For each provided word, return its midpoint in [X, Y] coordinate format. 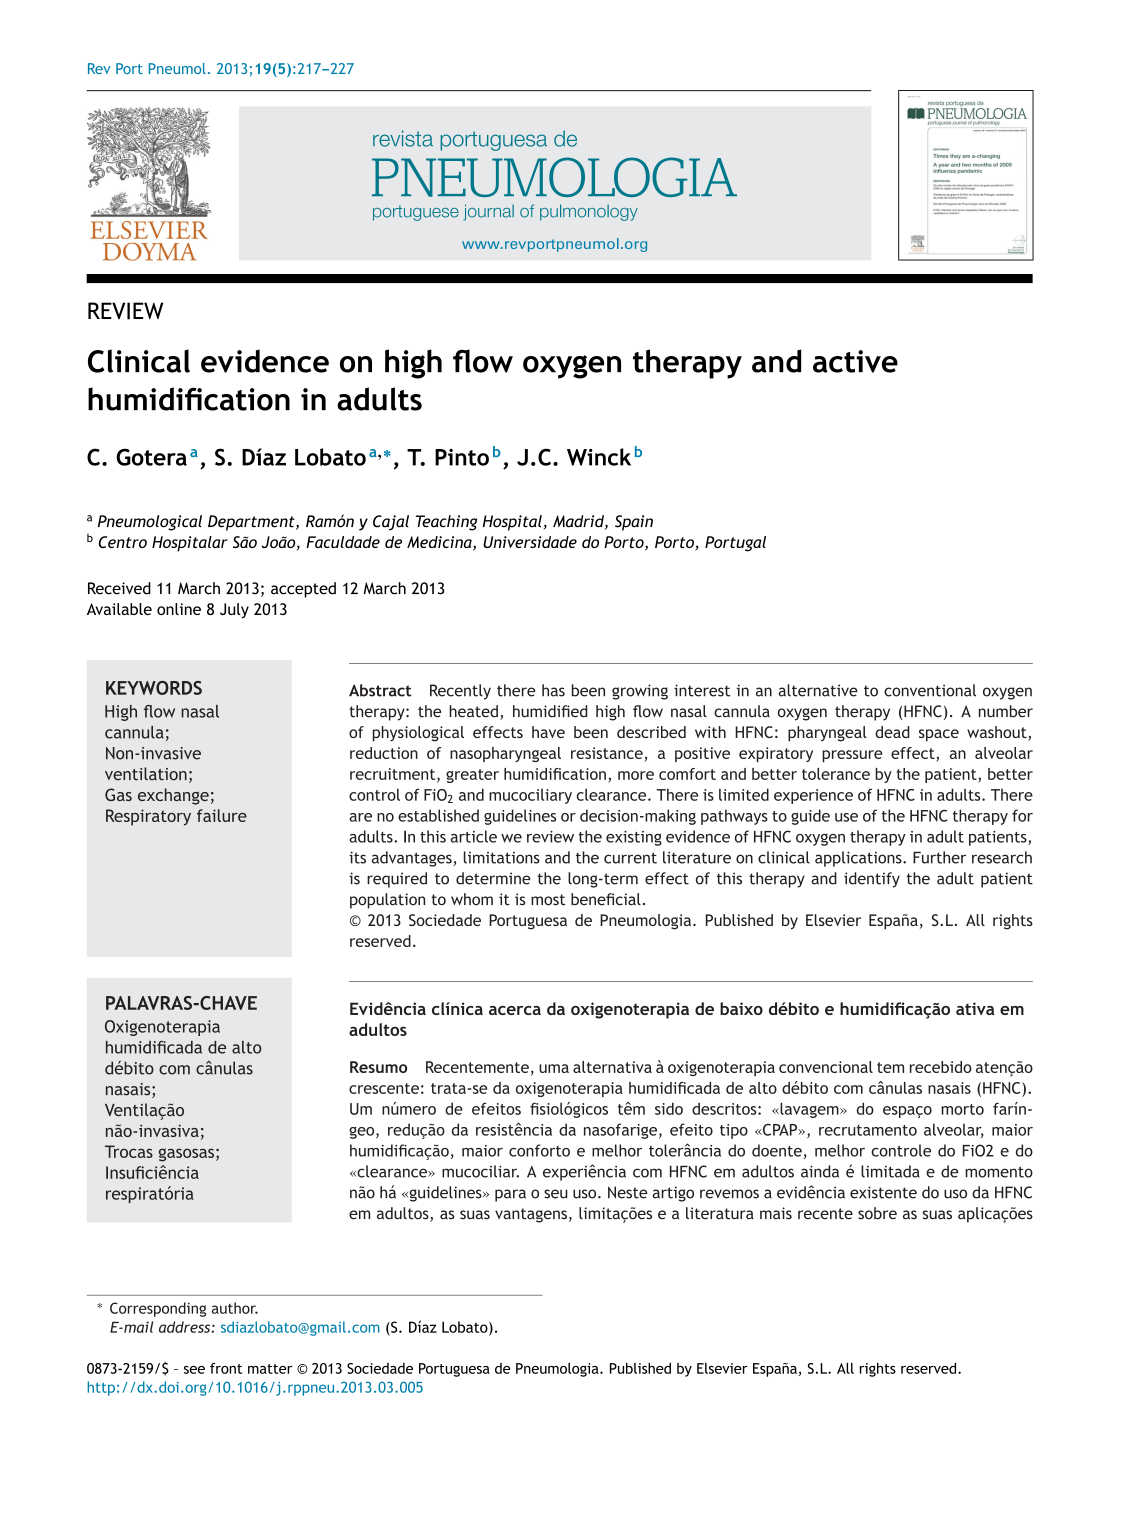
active [855, 361]
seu [556, 1194]
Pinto [462, 457]
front [226, 1368]
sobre [877, 1213]
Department [252, 523]
